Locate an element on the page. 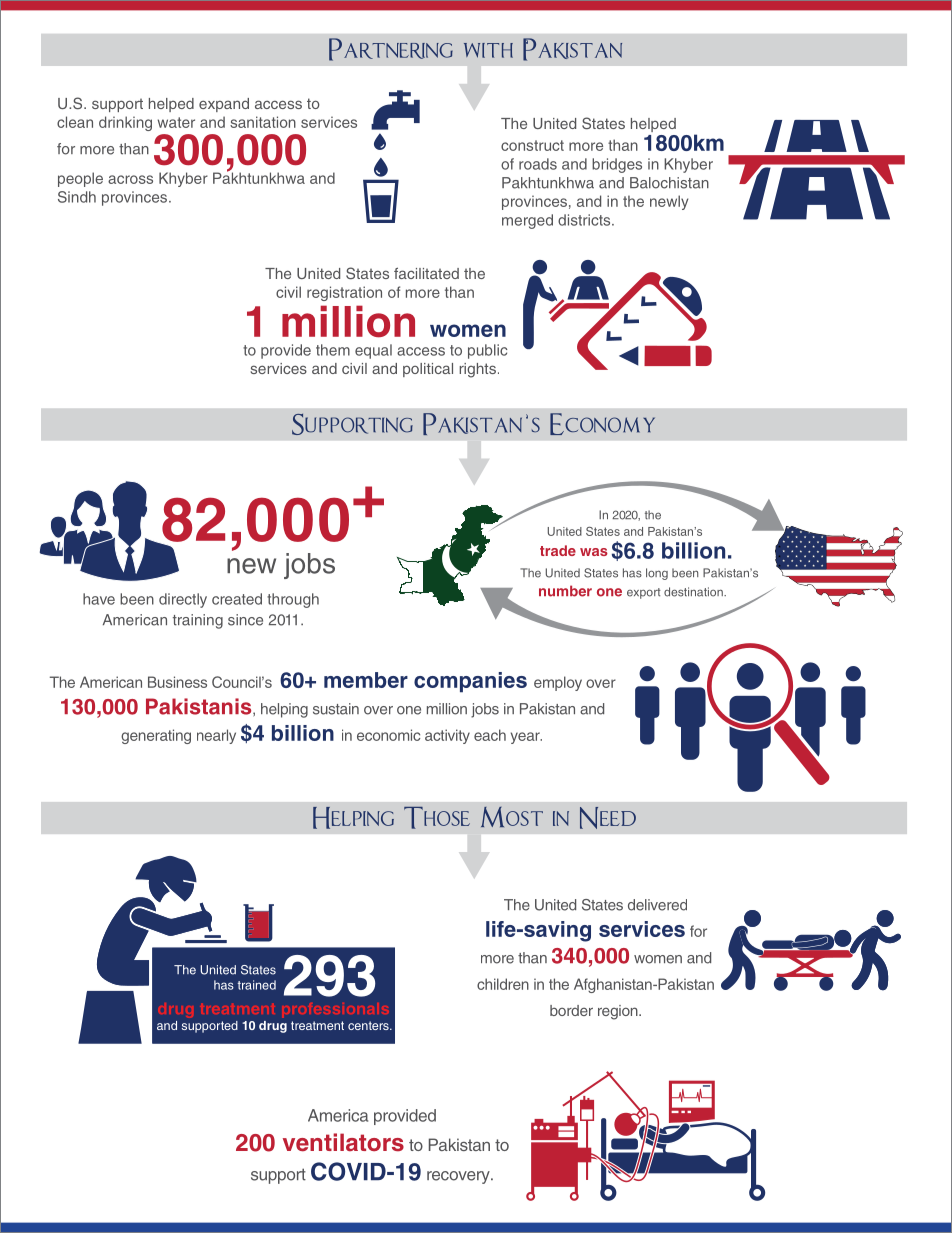 The width and height of the page is (952, 1233). export is located at coordinates (644, 593).
